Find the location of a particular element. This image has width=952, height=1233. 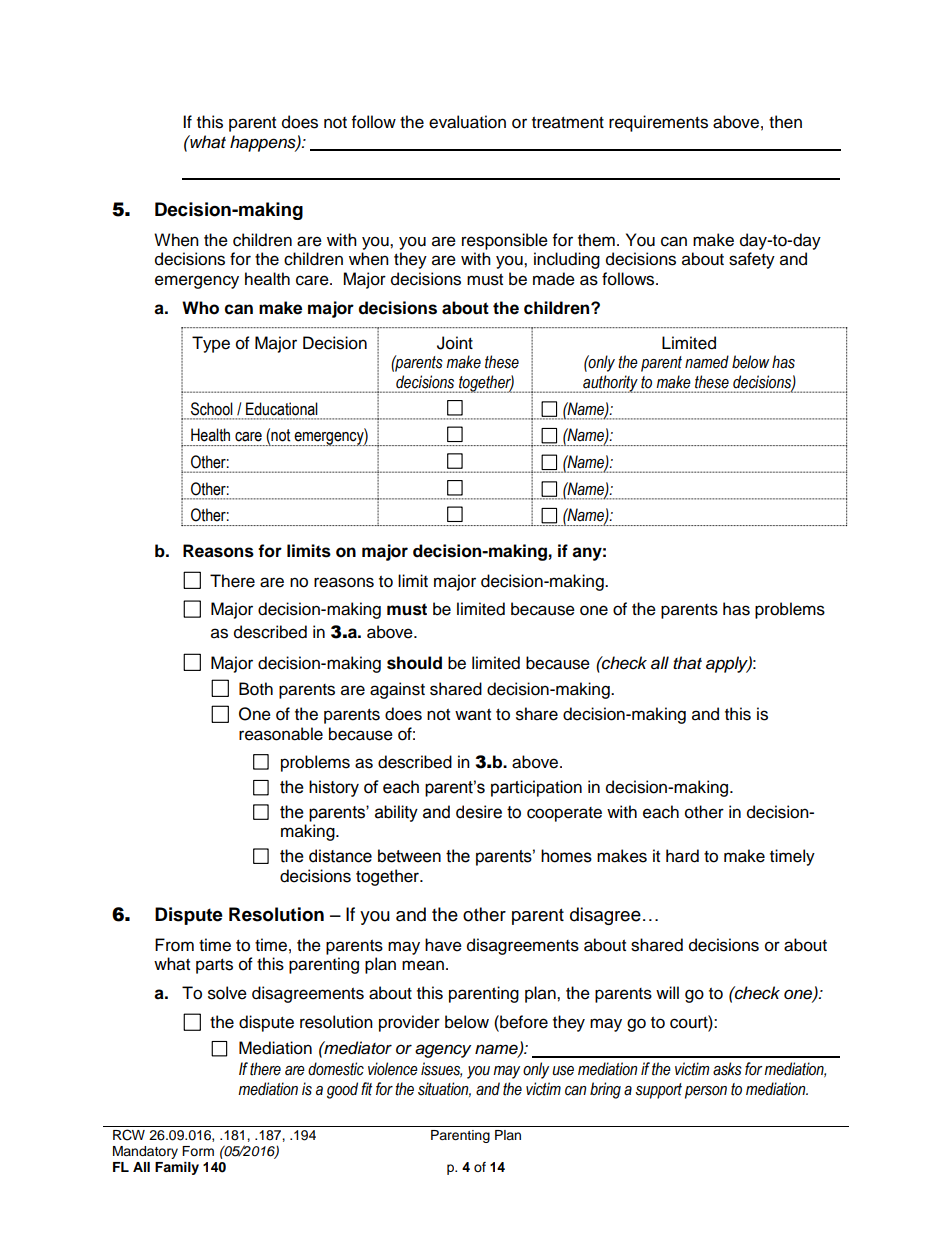

evaluation is located at coordinates (467, 122).
